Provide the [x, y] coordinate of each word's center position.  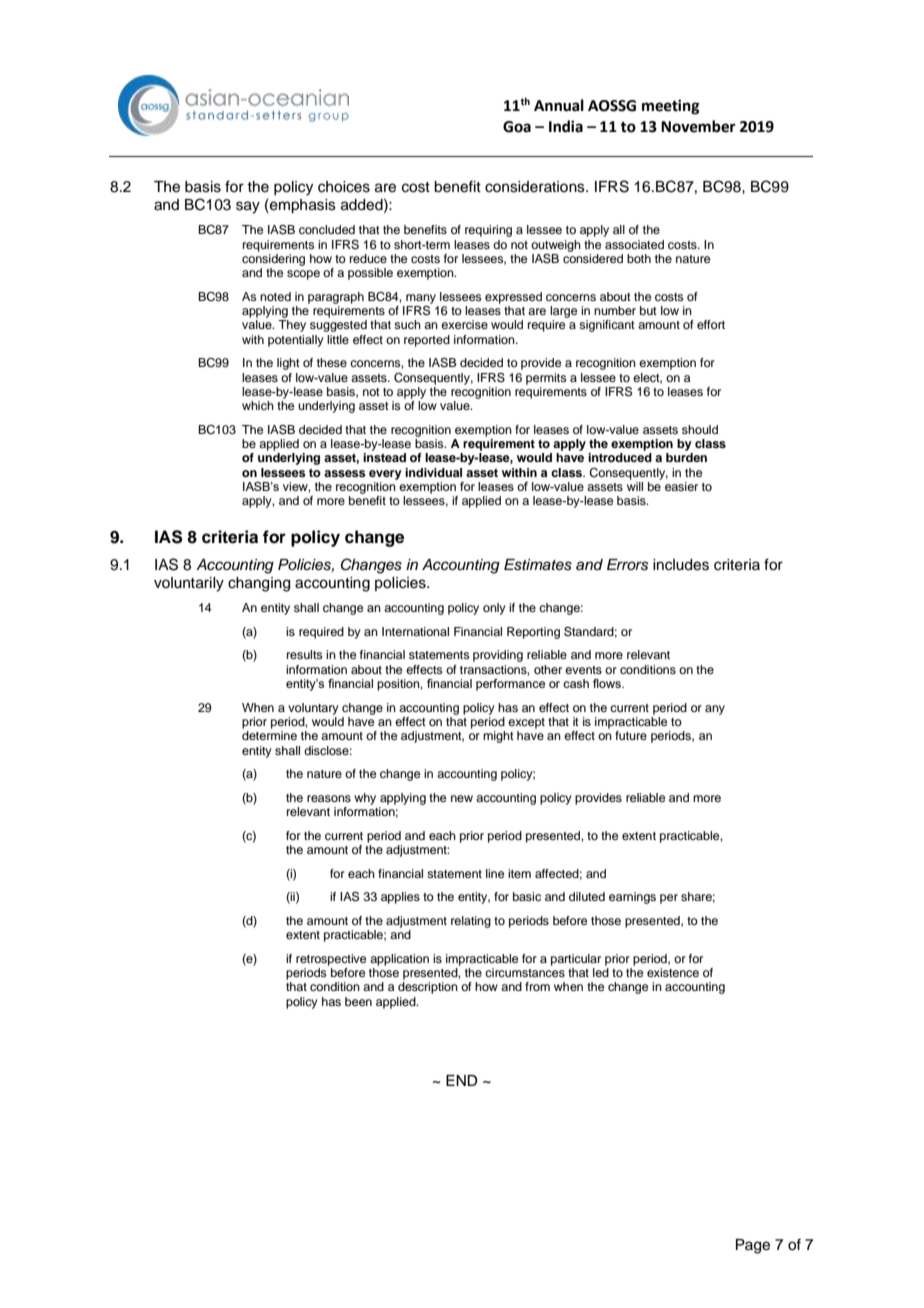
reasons [329, 798]
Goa [517, 127]
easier [681, 486]
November [698, 126]
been [358, 1001]
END [462, 1080]
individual [433, 472]
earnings [632, 898]
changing [259, 584]
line [495, 873]
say [248, 207]
